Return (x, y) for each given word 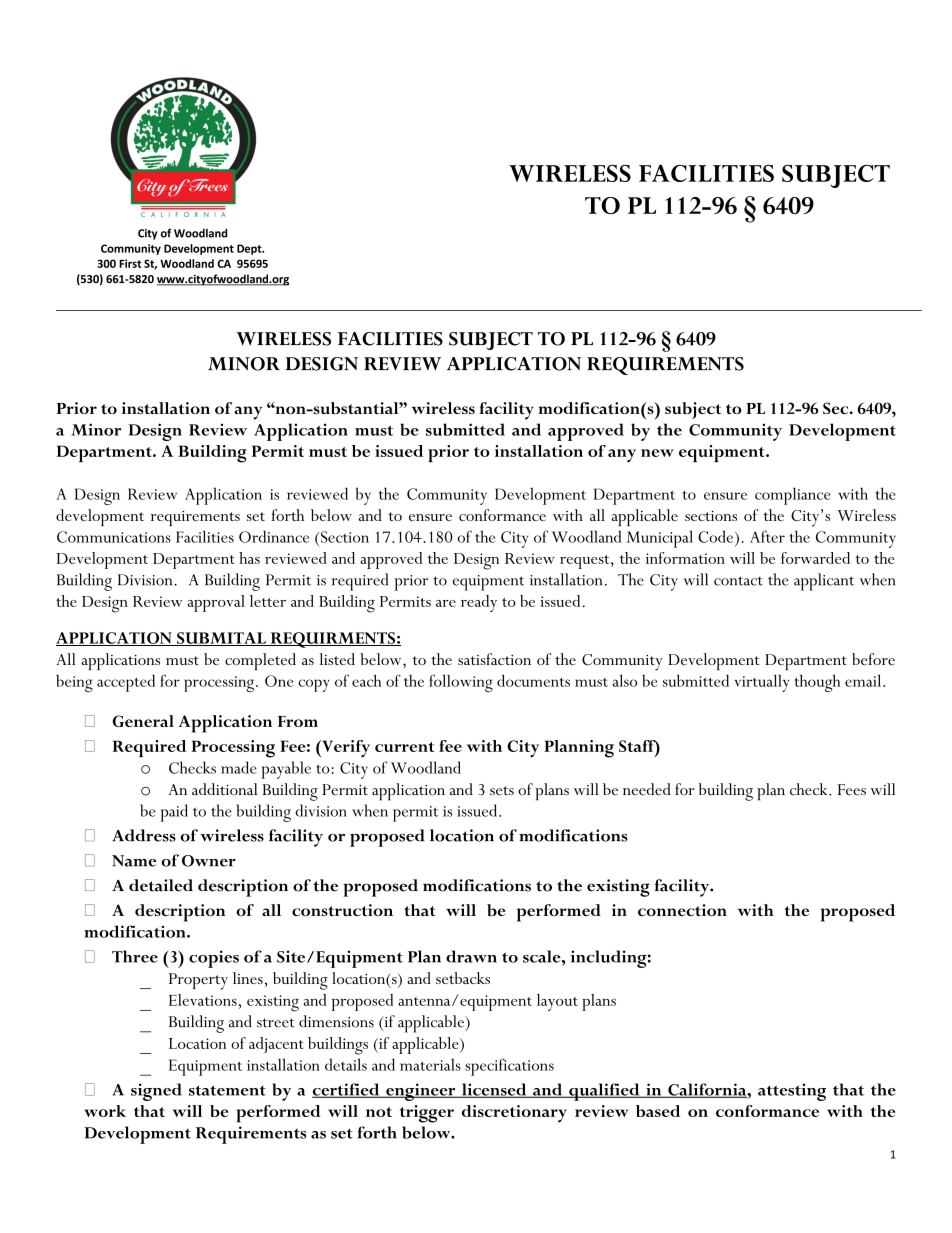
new (657, 453)
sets (502, 791)
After (767, 536)
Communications (114, 537)
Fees (852, 790)
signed (156, 1092)
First (130, 263)
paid (174, 813)
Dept (250, 249)
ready (479, 603)
